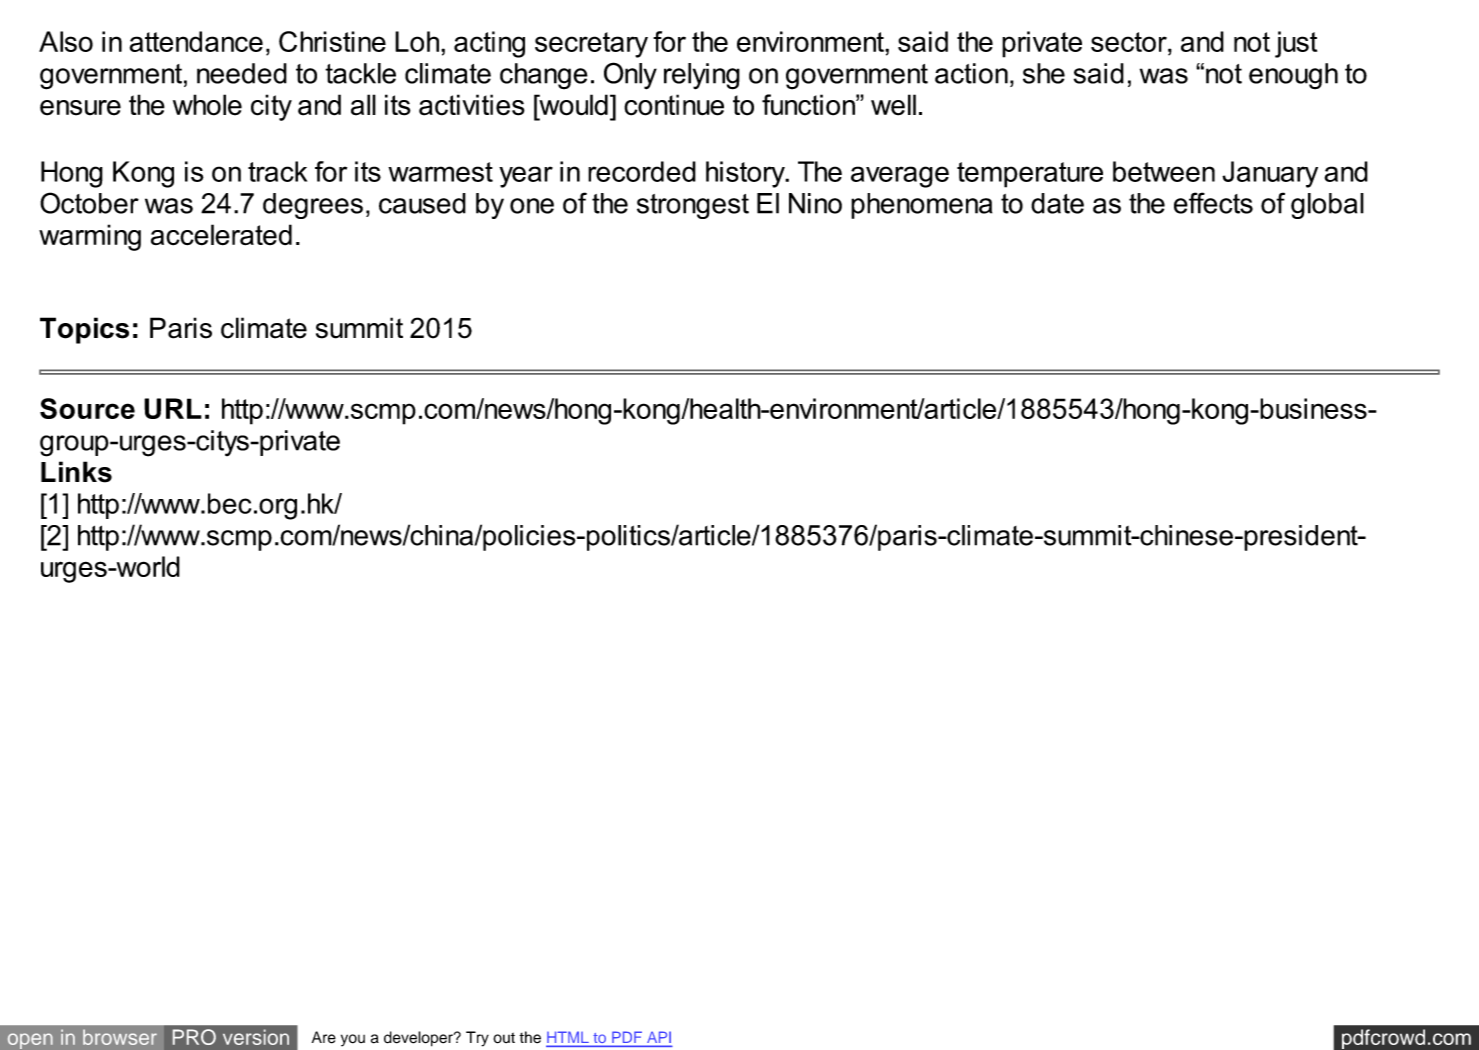  I want to click on needed, so click(242, 73).
